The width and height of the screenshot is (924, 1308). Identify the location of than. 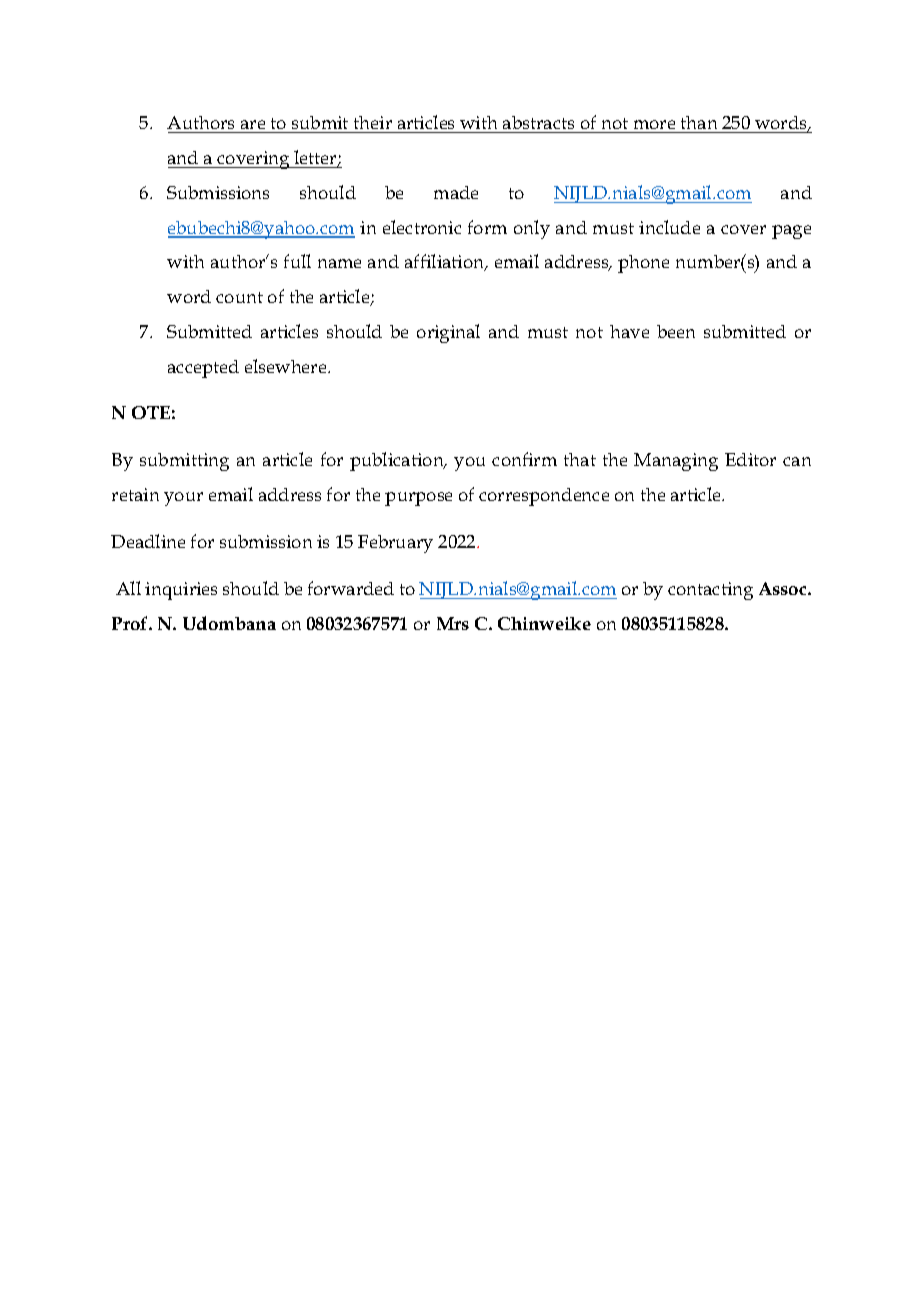
(699, 122).
